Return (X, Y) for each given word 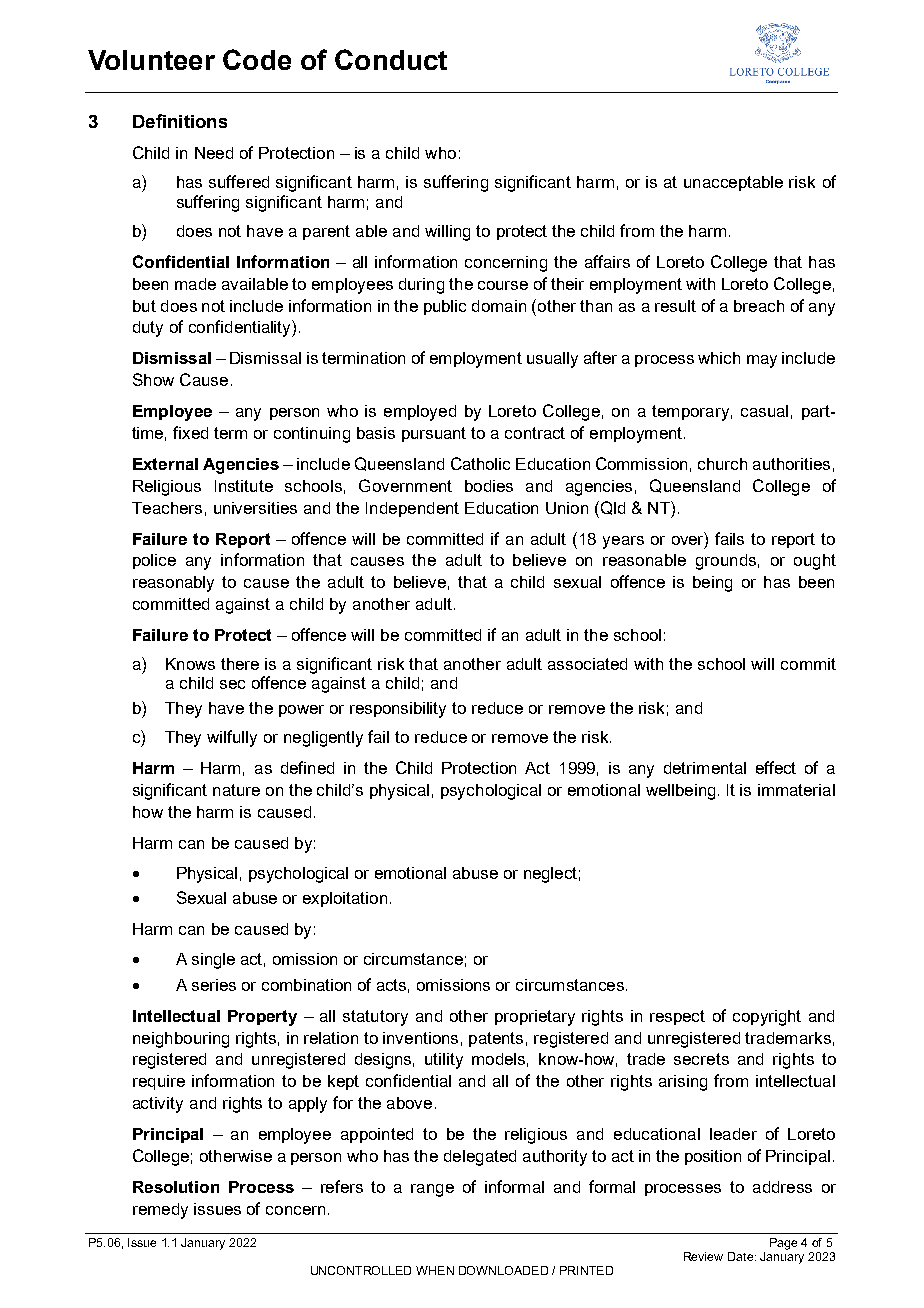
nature (236, 790)
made (195, 284)
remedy (160, 1211)
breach (759, 306)
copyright (767, 1018)
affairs (607, 261)
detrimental (705, 768)
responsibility (398, 710)
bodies (489, 486)
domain (499, 306)
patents (496, 1039)
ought (815, 562)
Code (257, 59)
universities (255, 508)
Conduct (391, 59)
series (214, 985)
